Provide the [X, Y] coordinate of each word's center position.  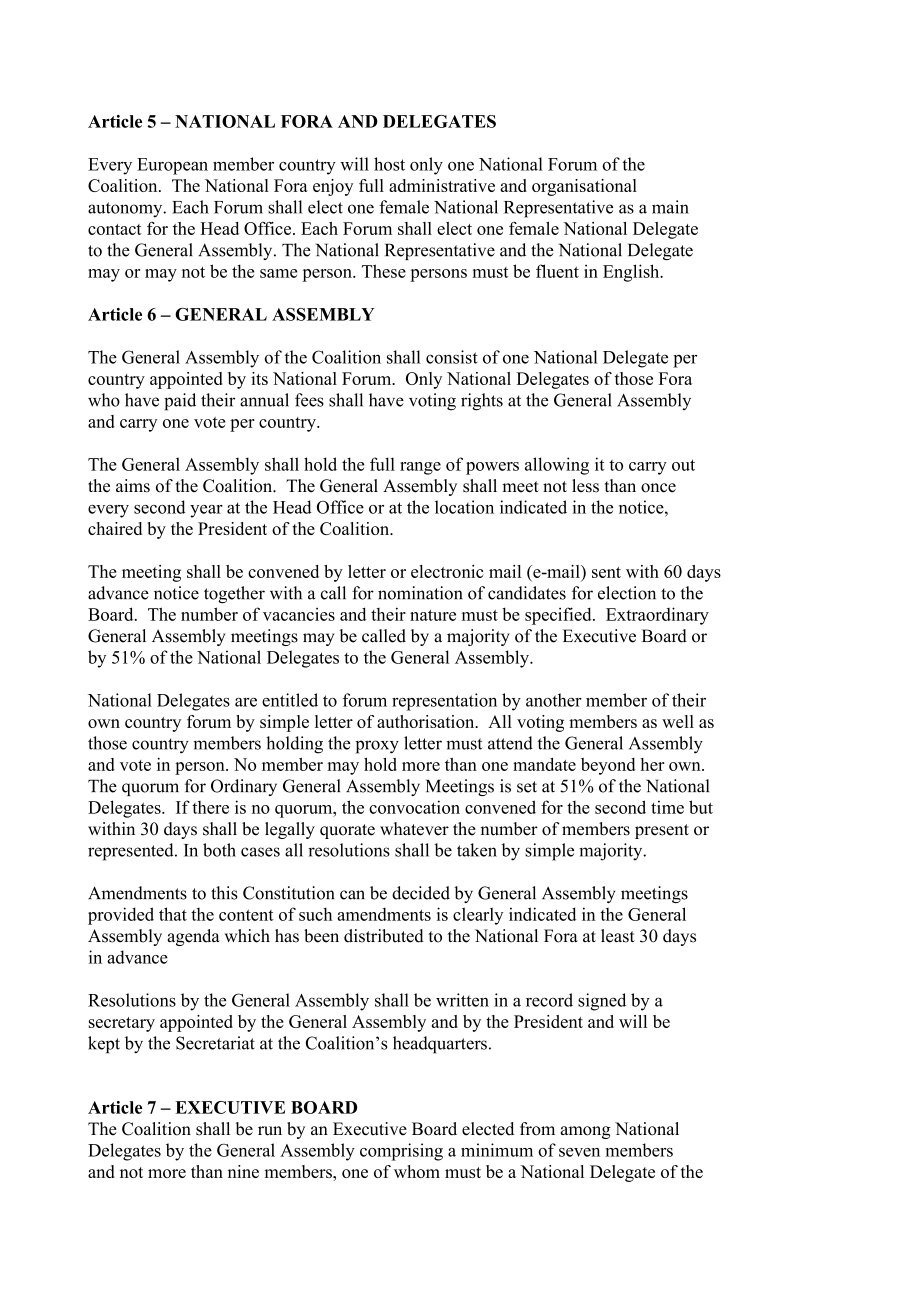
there [210, 807]
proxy [377, 747]
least [618, 936]
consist [452, 357]
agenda [193, 937]
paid [180, 402]
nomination [420, 593]
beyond [608, 766]
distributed [384, 936]
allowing [557, 466]
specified [559, 616]
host [389, 164]
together [234, 595]
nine [243, 1171]
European [172, 166]
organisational [584, 187]
